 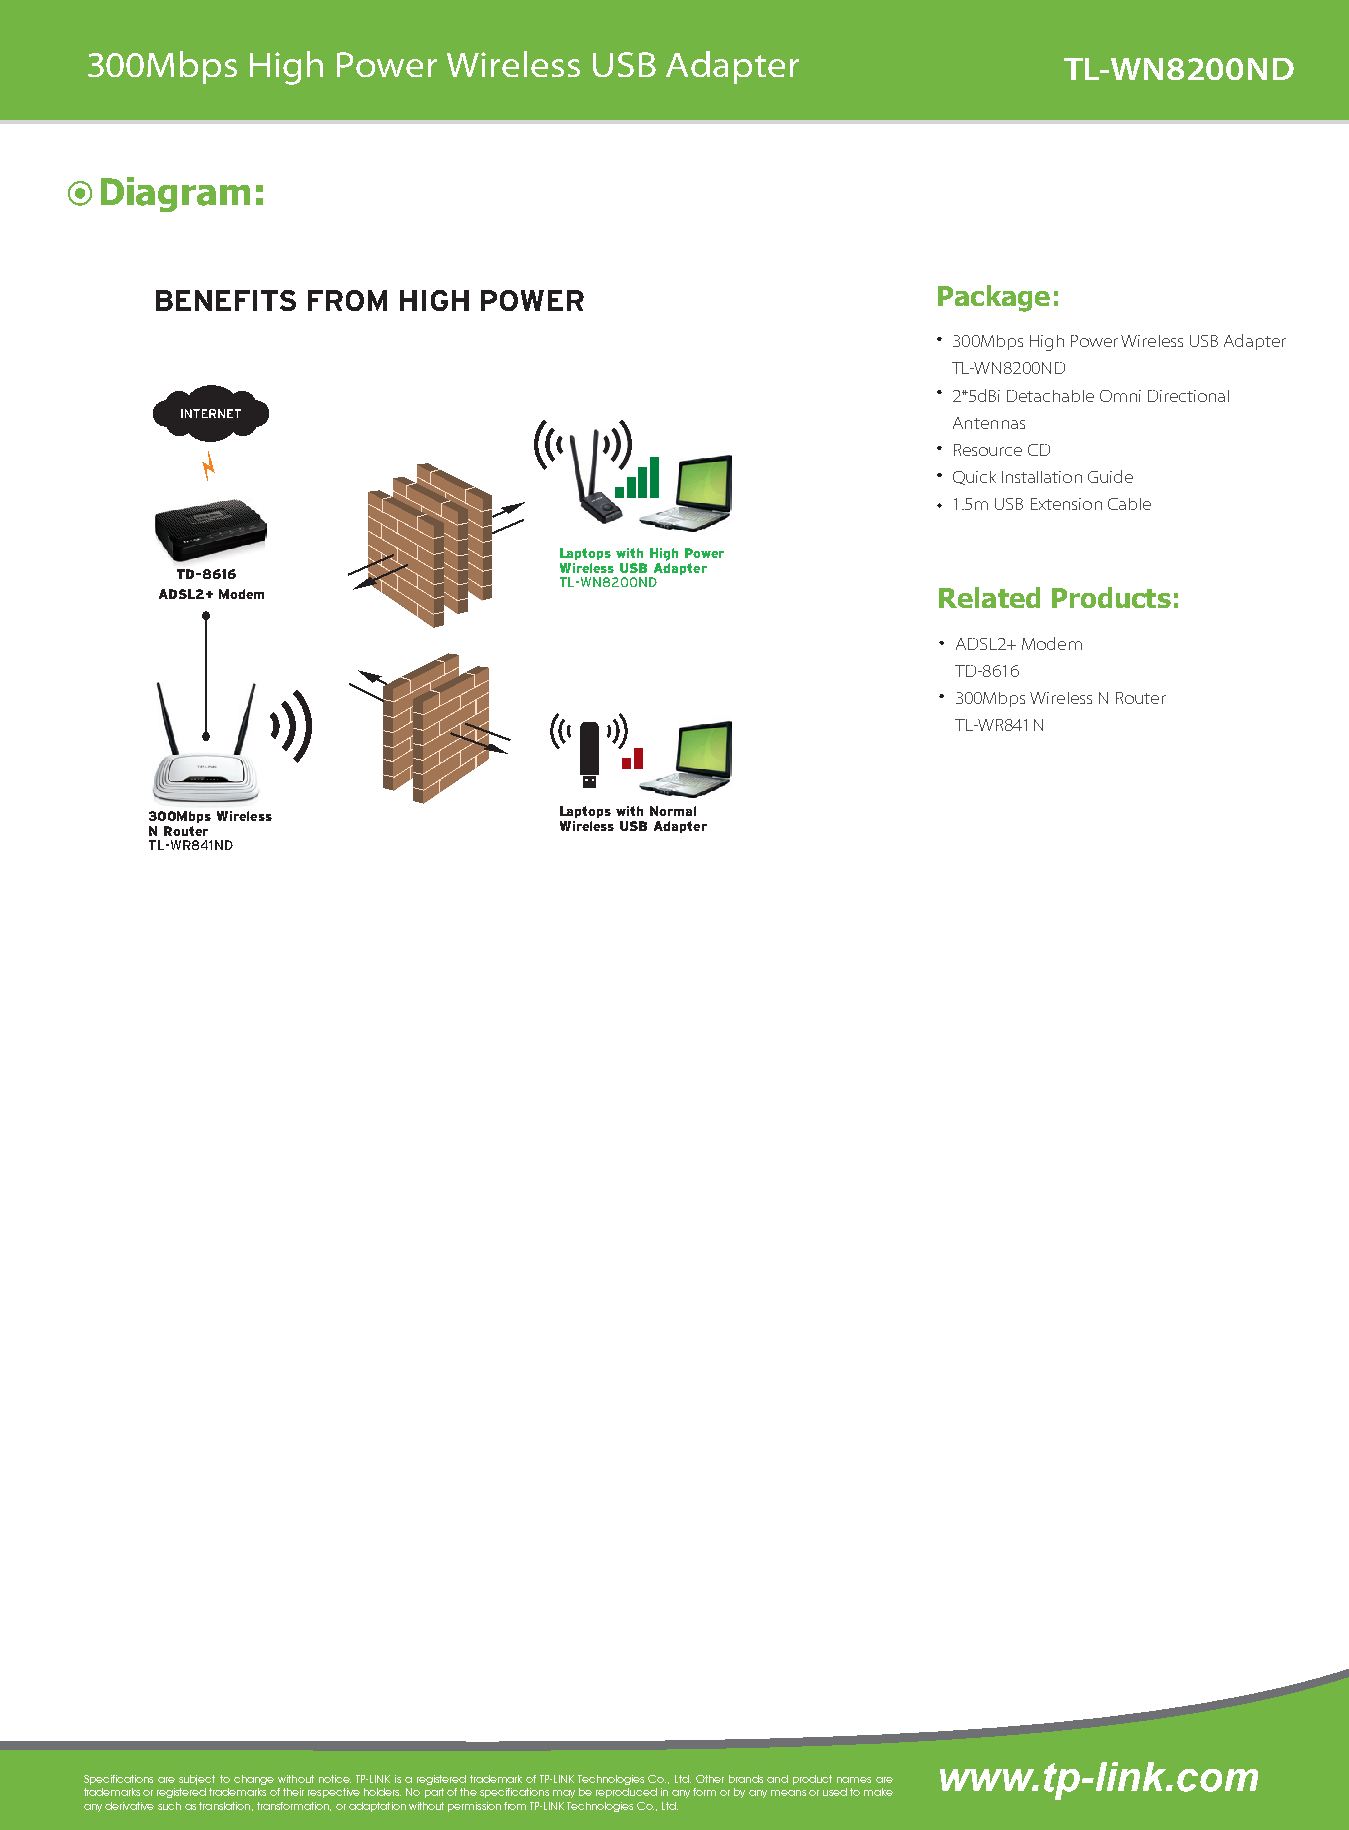 What do you see at coordinates (974, 478) in the screenshot?
I see `Quick` at bounding box center [974, 478].
